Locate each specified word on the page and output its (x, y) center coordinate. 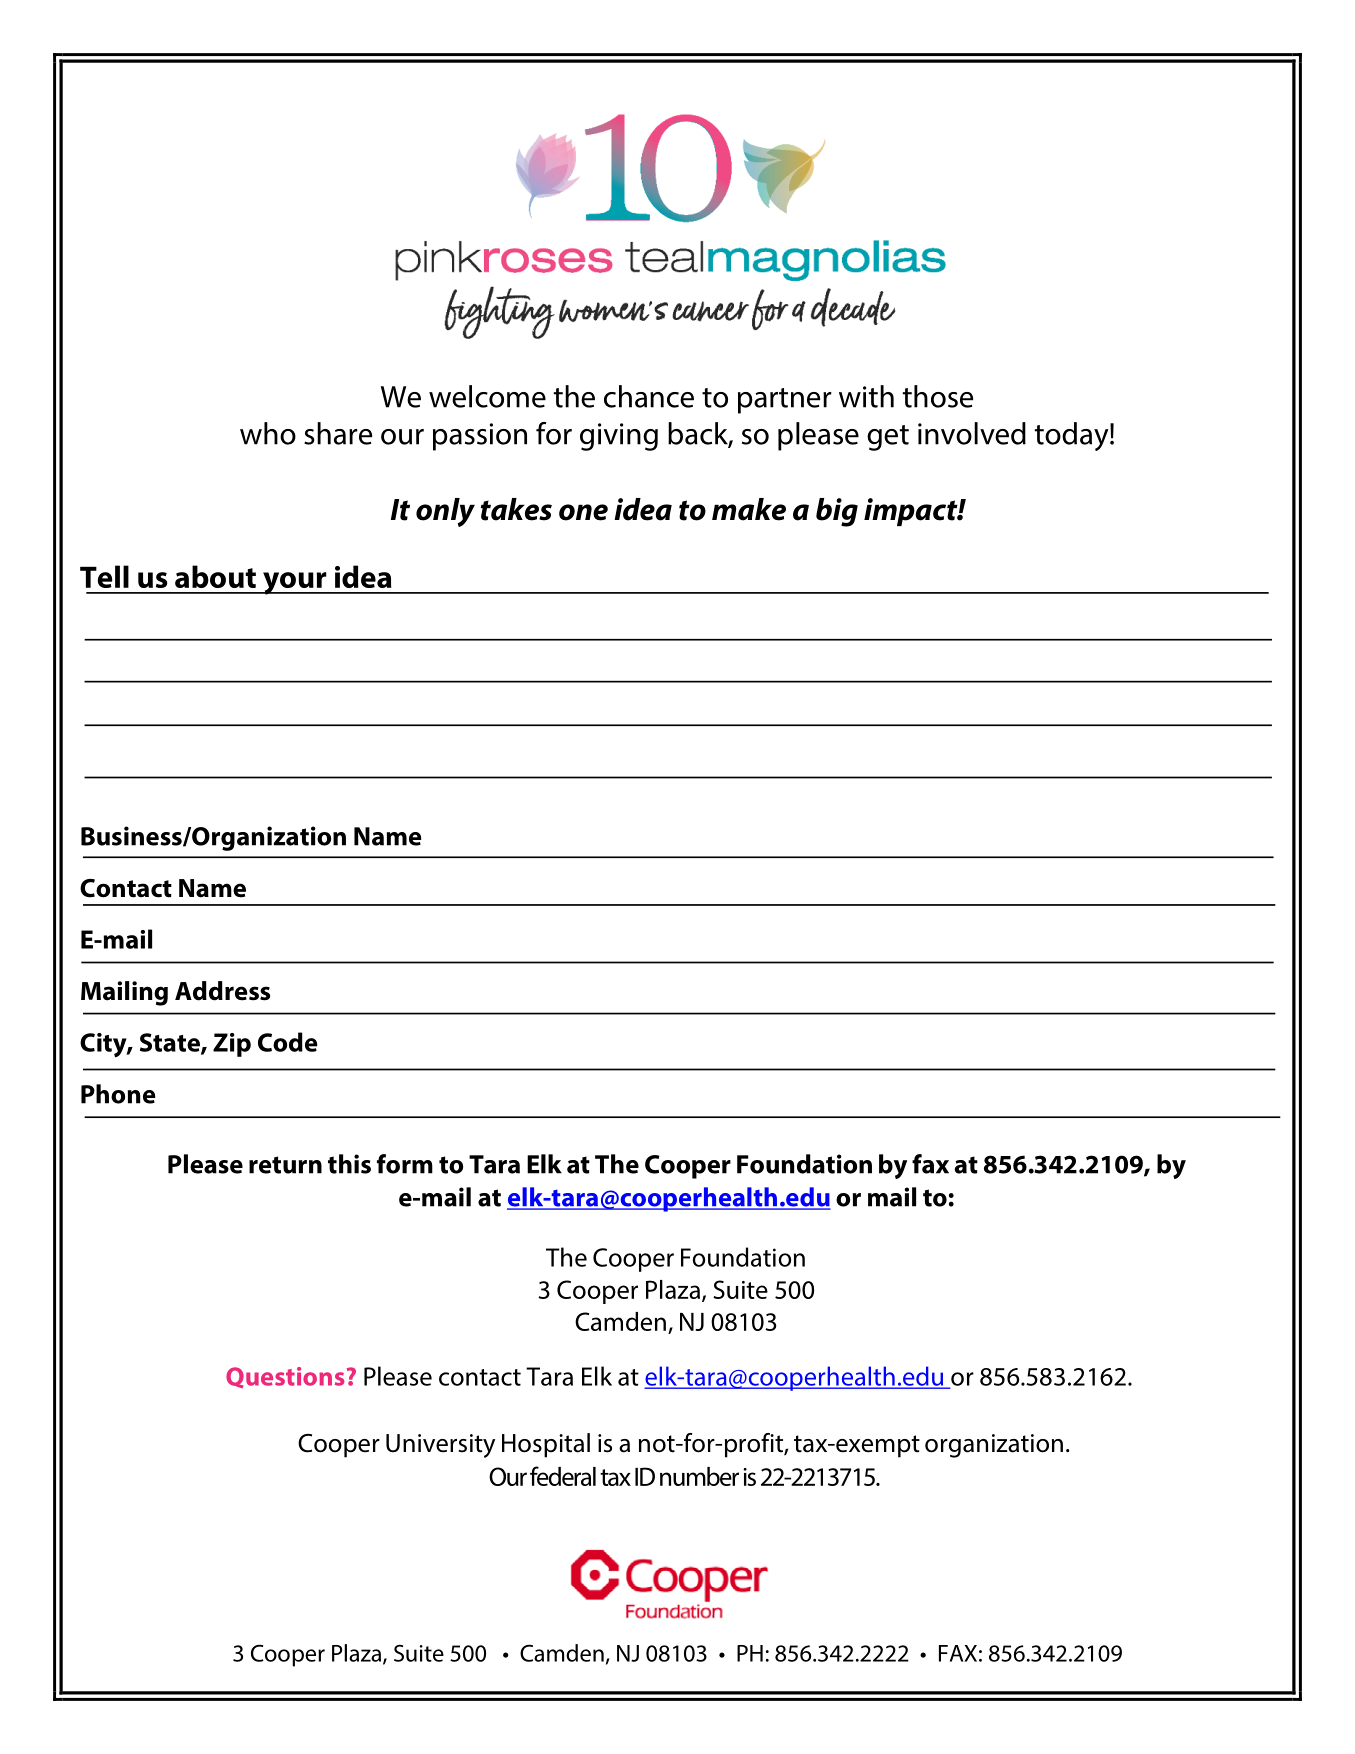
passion (480, 437)
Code (288, 1042)
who (268, 433)
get (888, 438)
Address (222, 991)
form (405, 1164)
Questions (285, 1377)
